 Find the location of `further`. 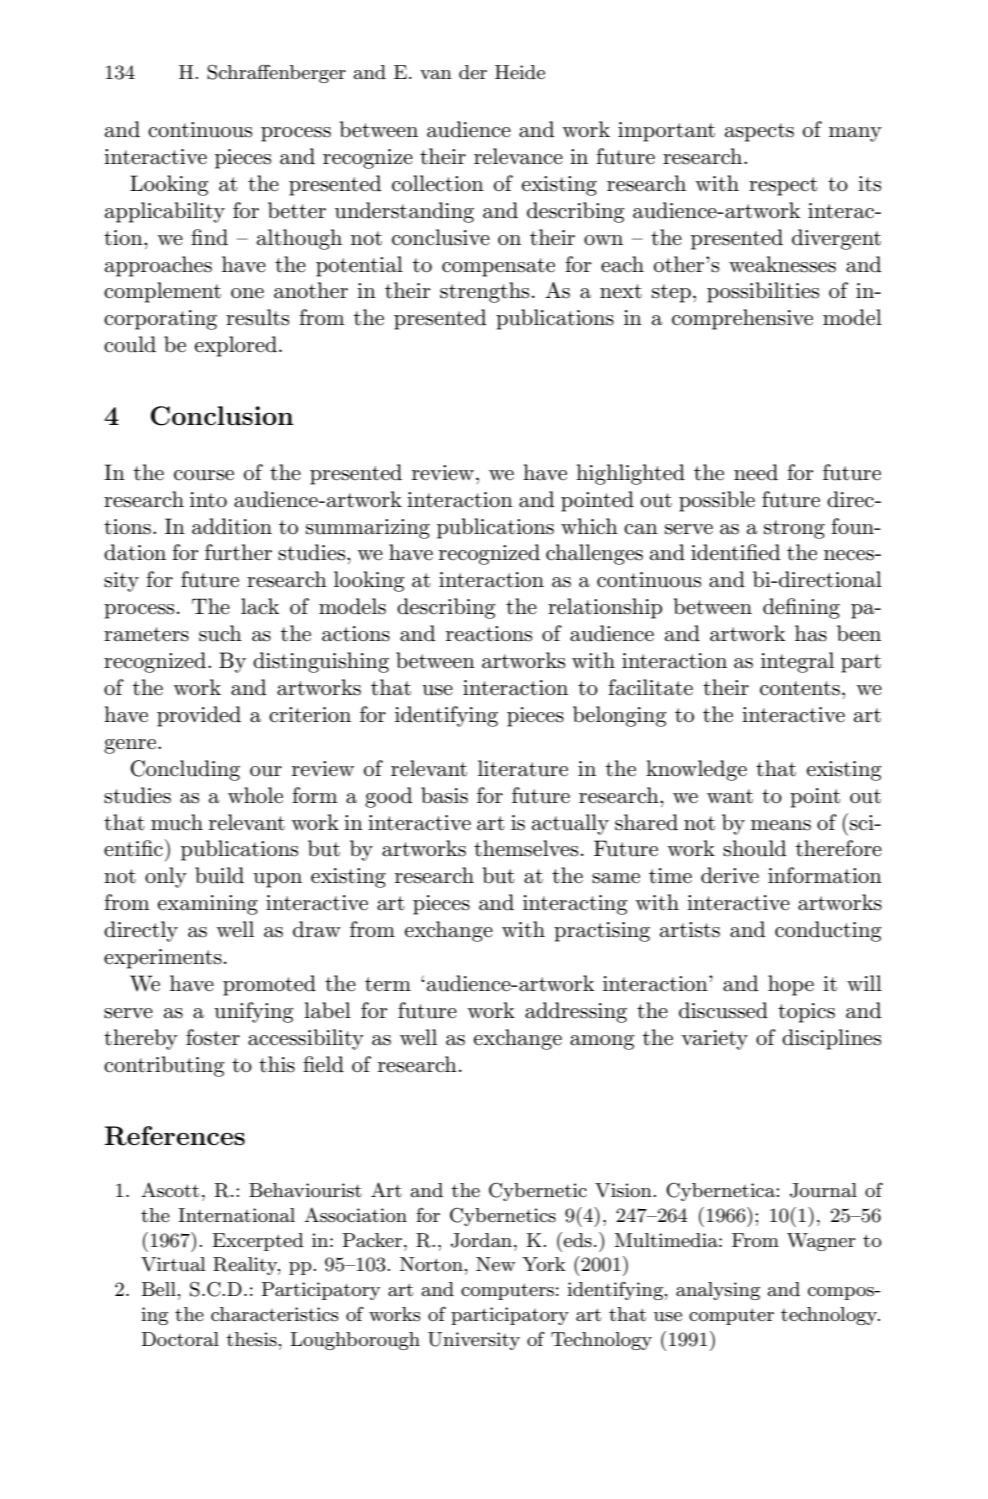

further is located at coordinates (238, 552).
